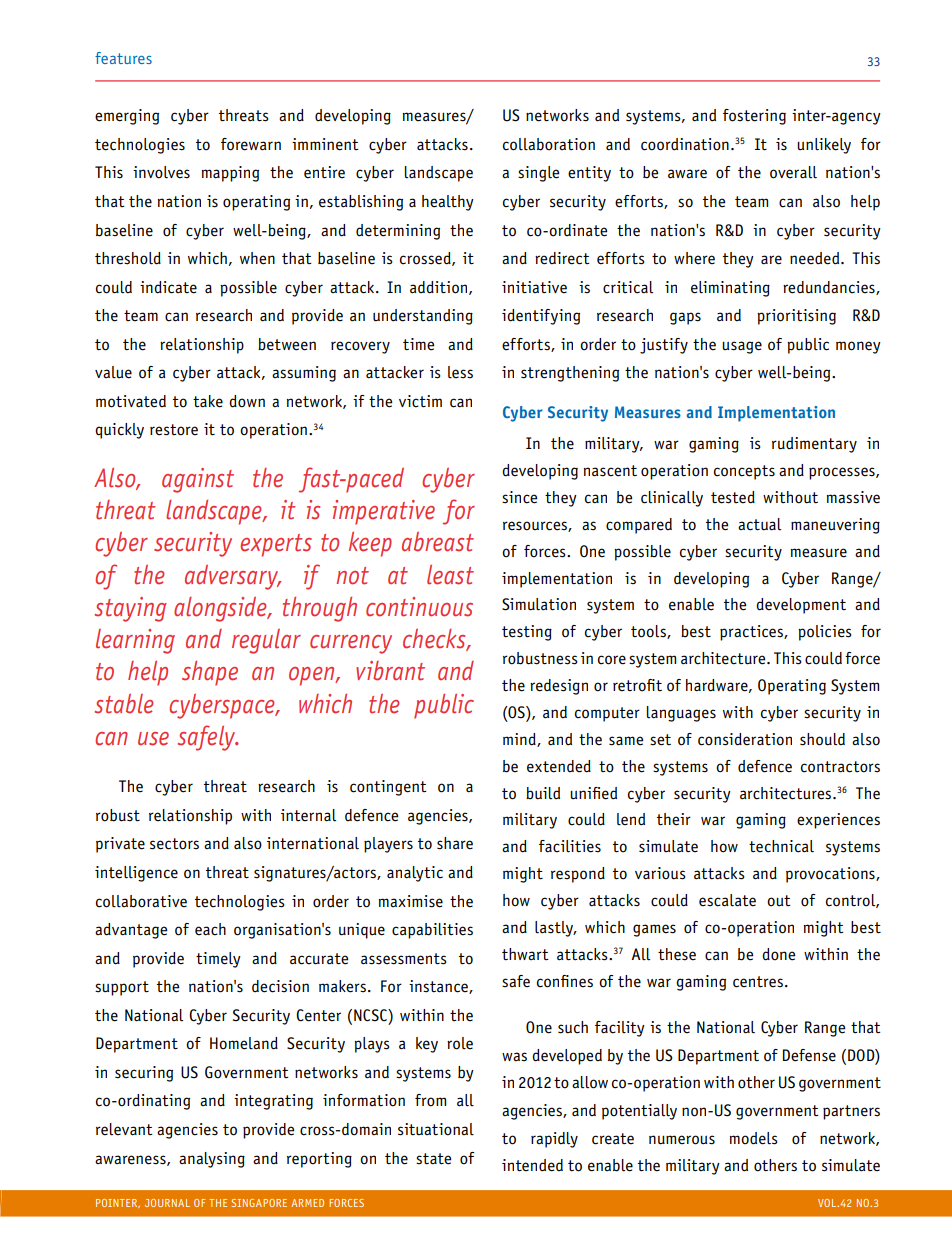  What do you see at coordinates (198, 480) in the image?
I see `against` at bounding box center [198, 480].
